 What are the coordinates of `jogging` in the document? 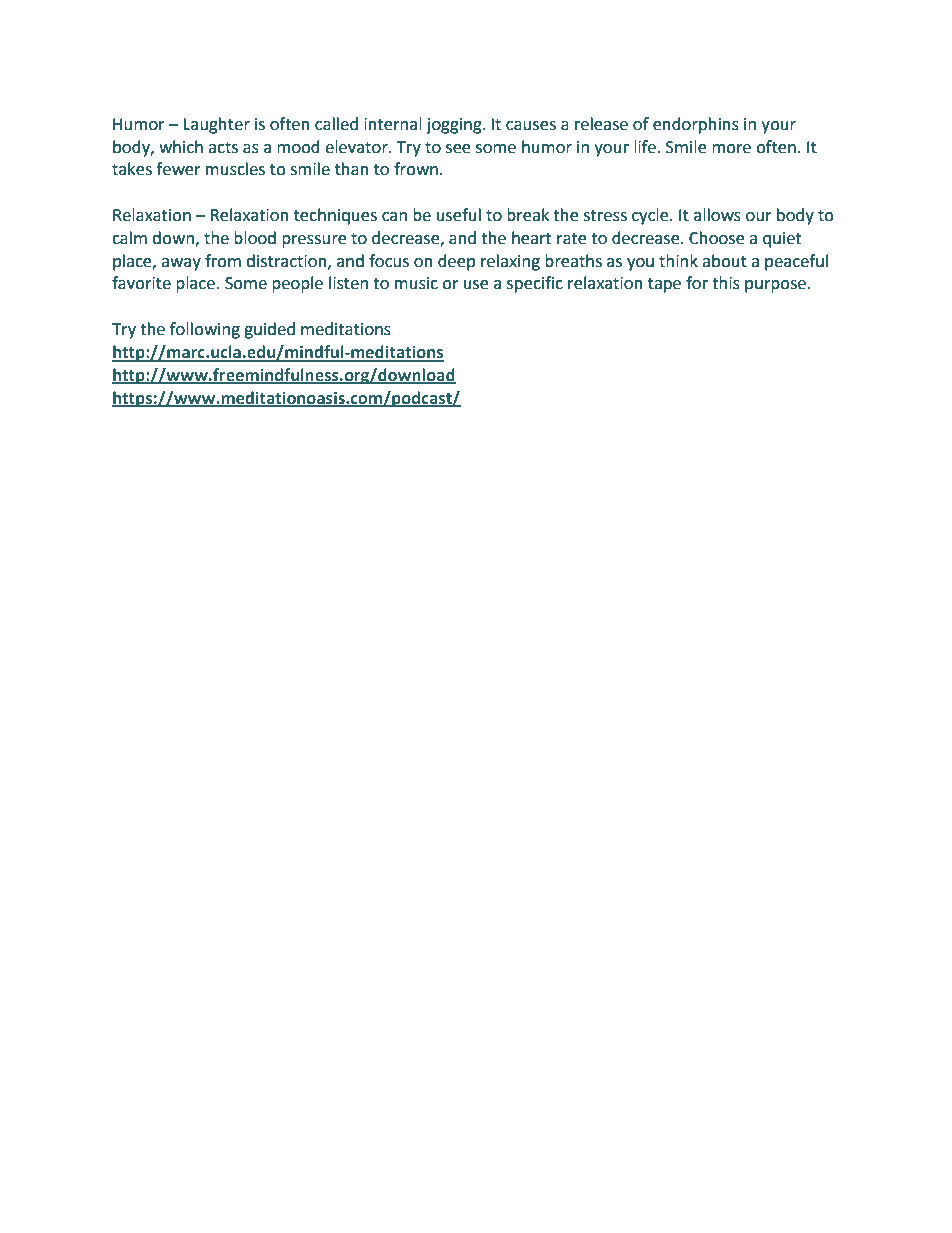 It's located at (455, 126).
